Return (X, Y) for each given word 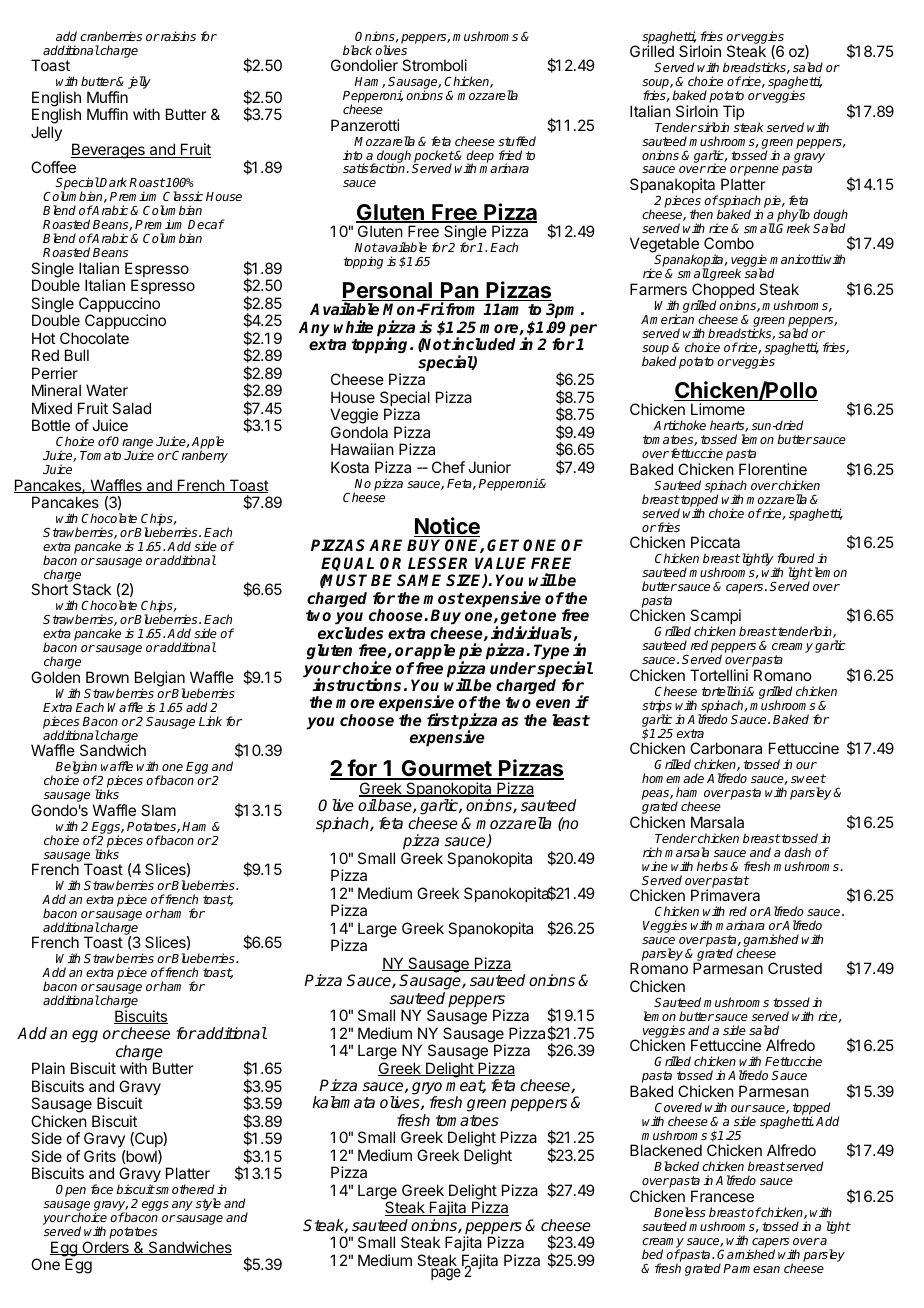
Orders (105, 1248)
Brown (107, 677)
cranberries (111, 36)
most (444, 599)
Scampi (715, 618)
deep (480, 157)
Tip (733, 114)
